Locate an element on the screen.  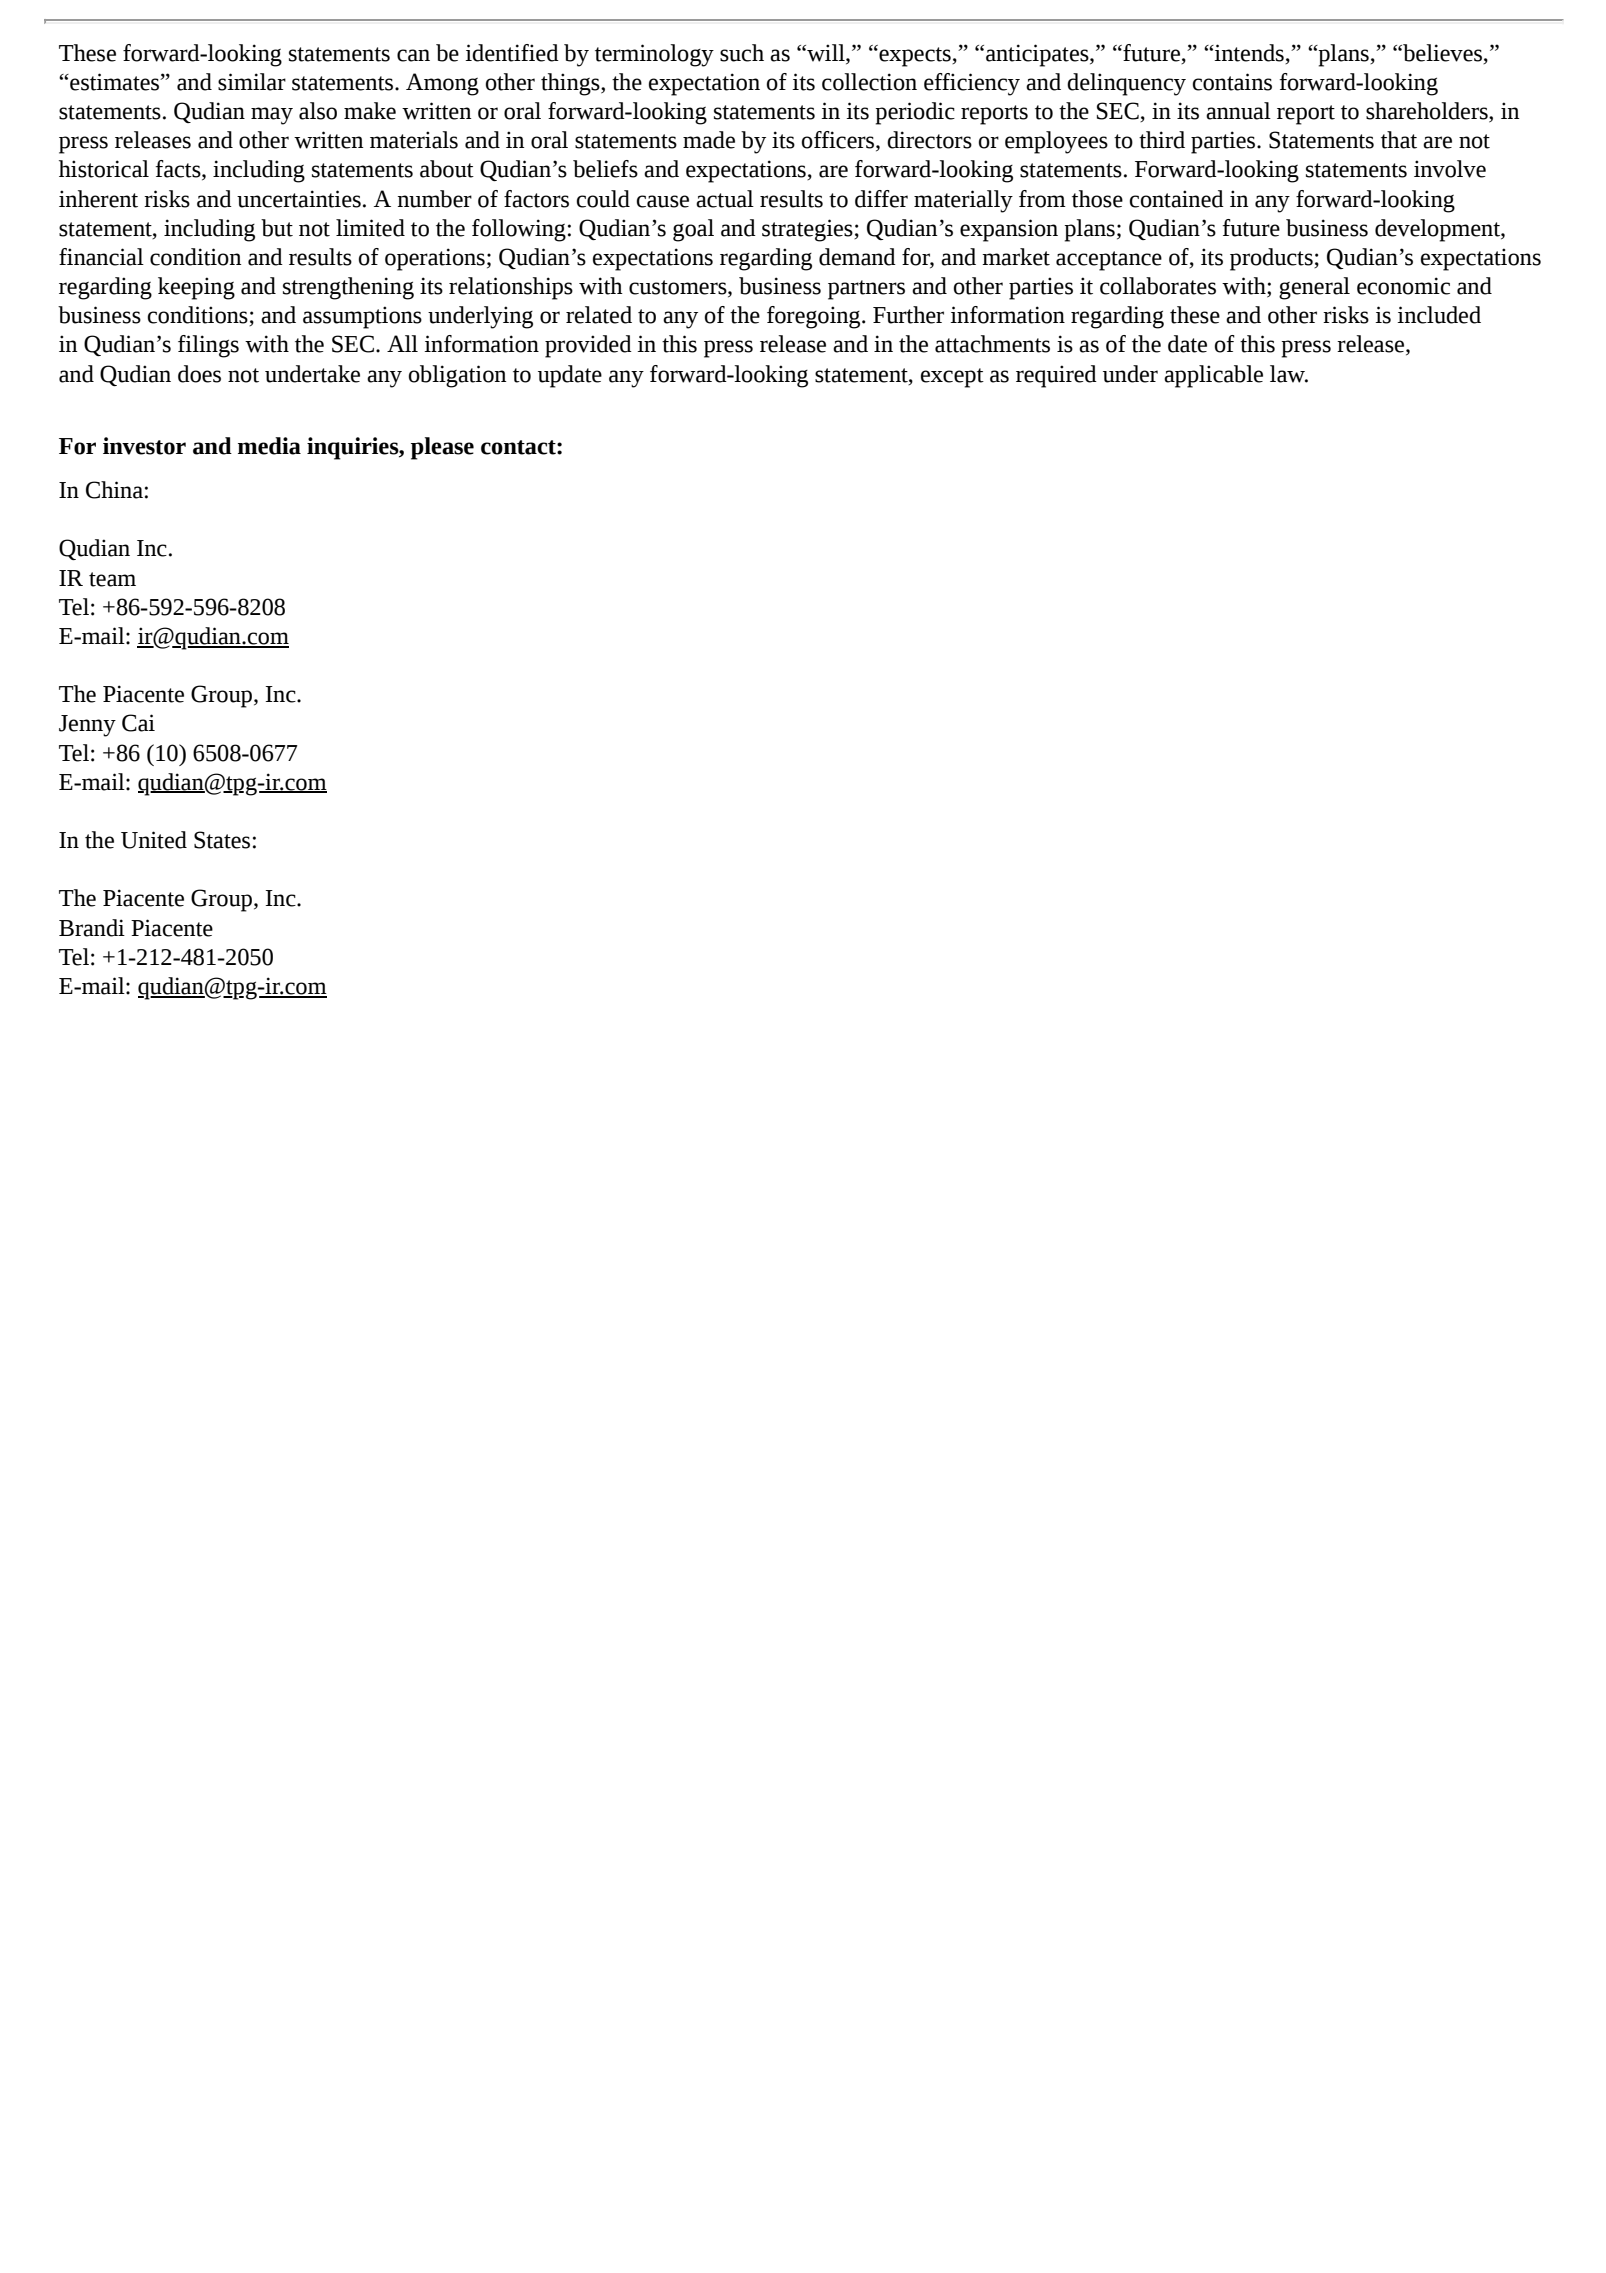
contact is located at coordinates (519, 447).
